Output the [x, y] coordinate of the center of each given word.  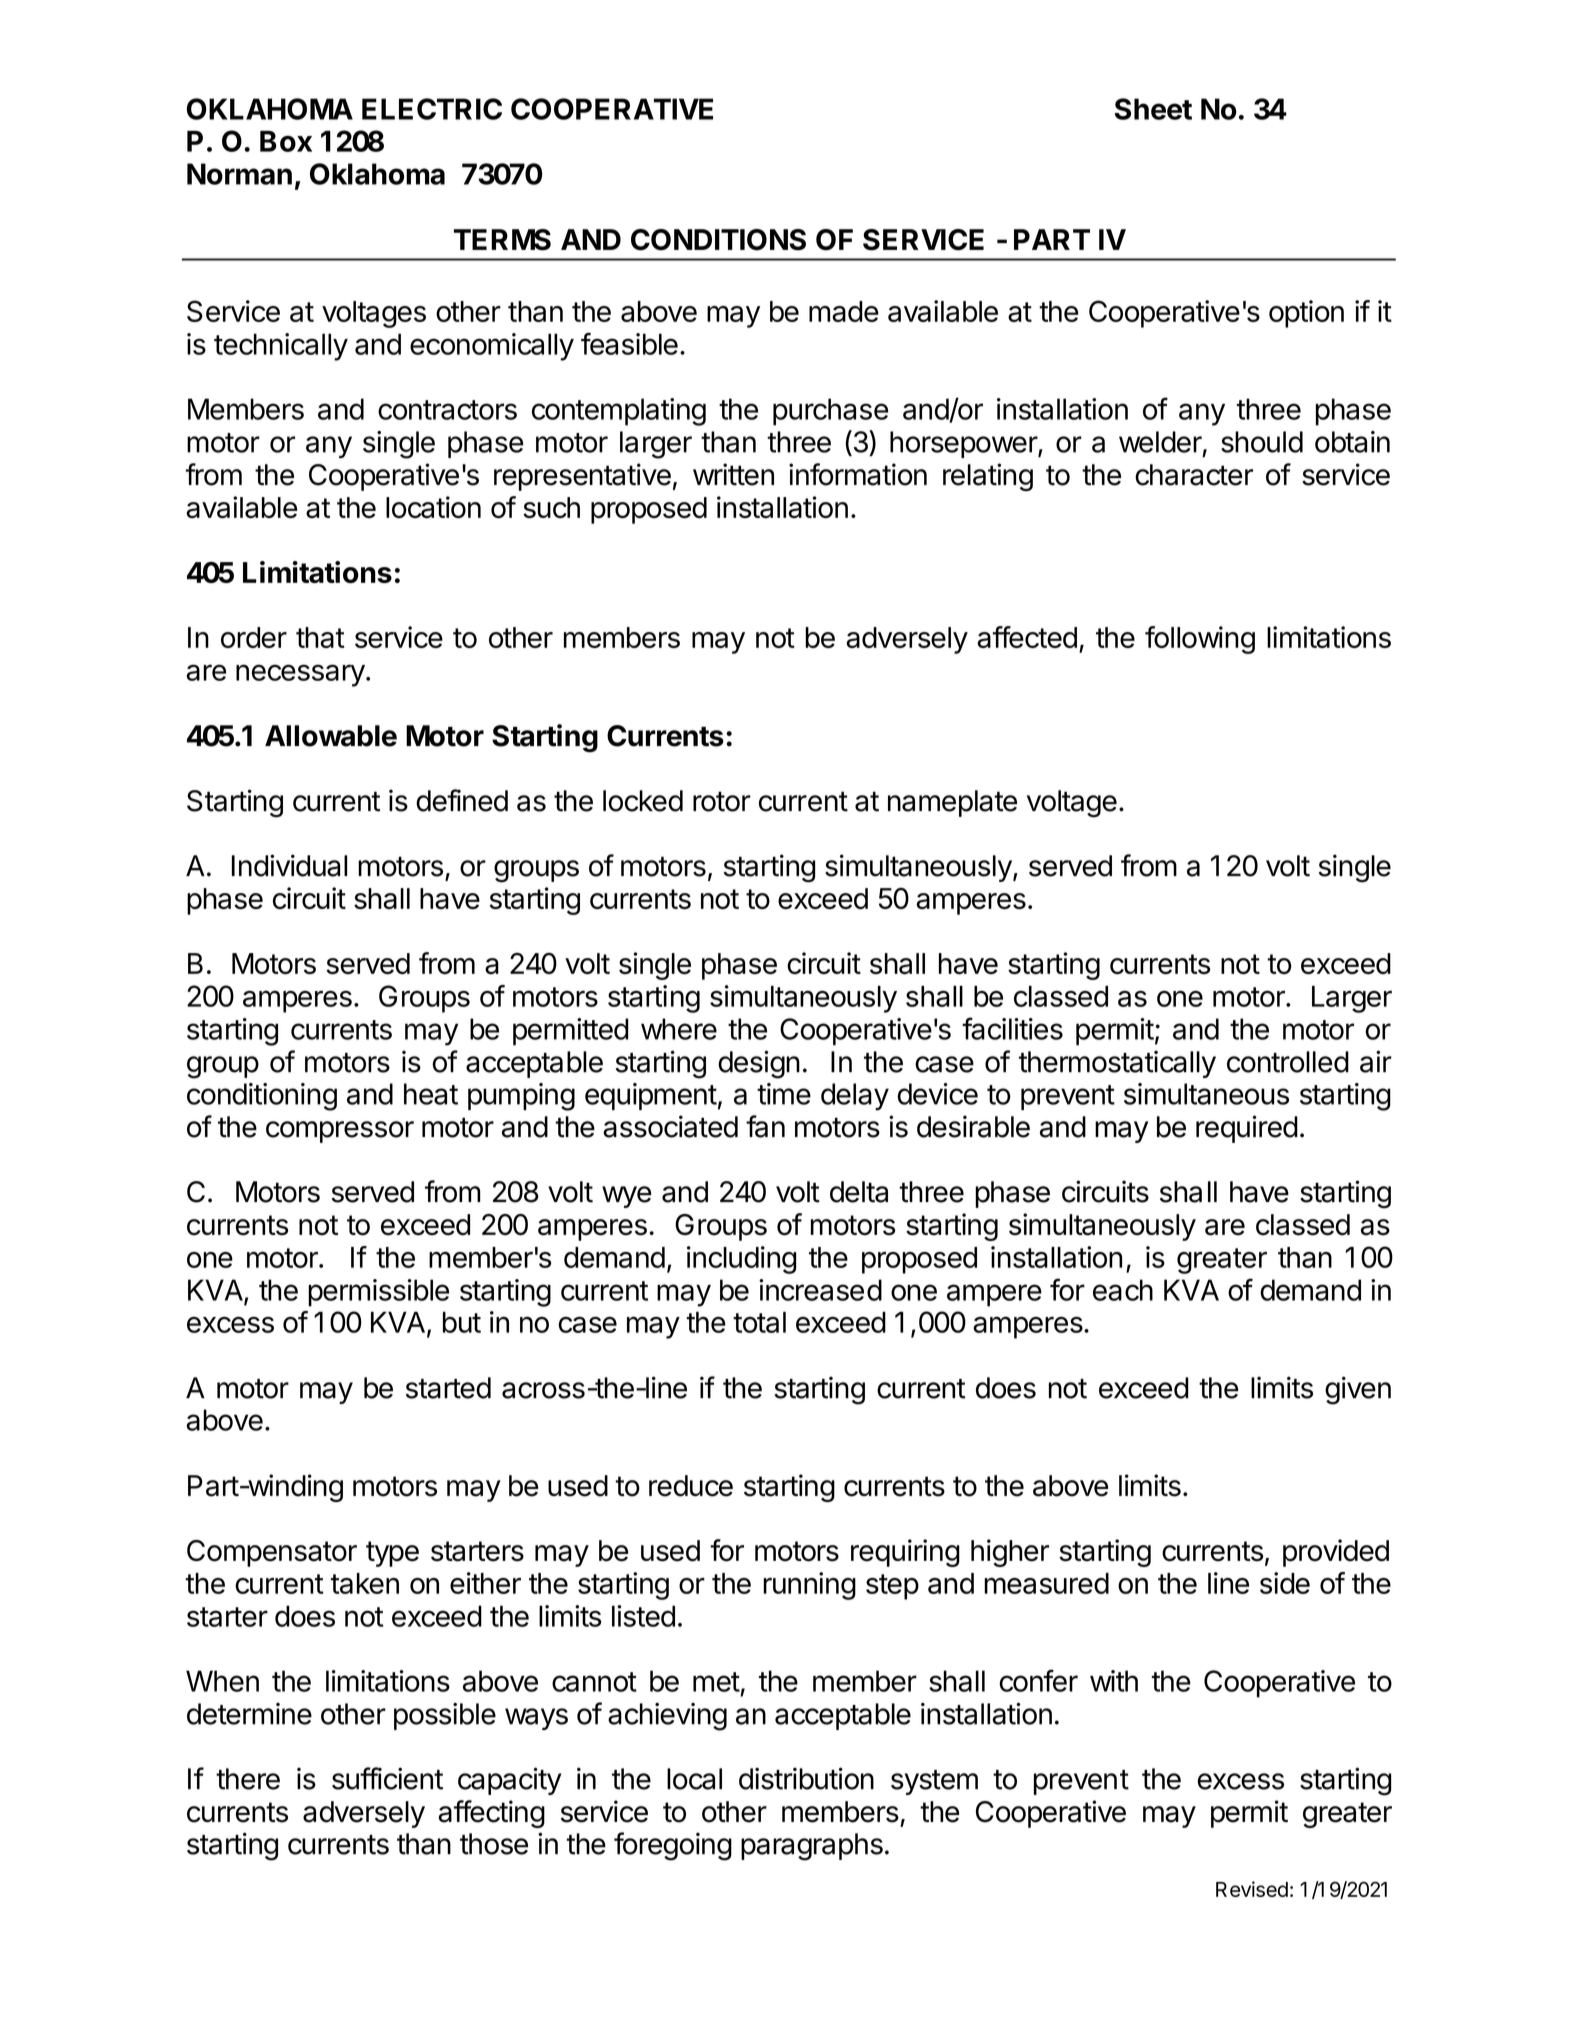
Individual [289, 865]
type [392, 1554]
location [433, 507]
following [1200, 640]
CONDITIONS [718, 240]
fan [765, 1126]
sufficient [387, 1778]
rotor [722, 801]
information [858, 474]
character [1194, 475]
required [1247, 1129]
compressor [340, 1132]
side [1285, 1583]
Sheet [1153, 109]
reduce [691, 1486]
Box [286, 141]
